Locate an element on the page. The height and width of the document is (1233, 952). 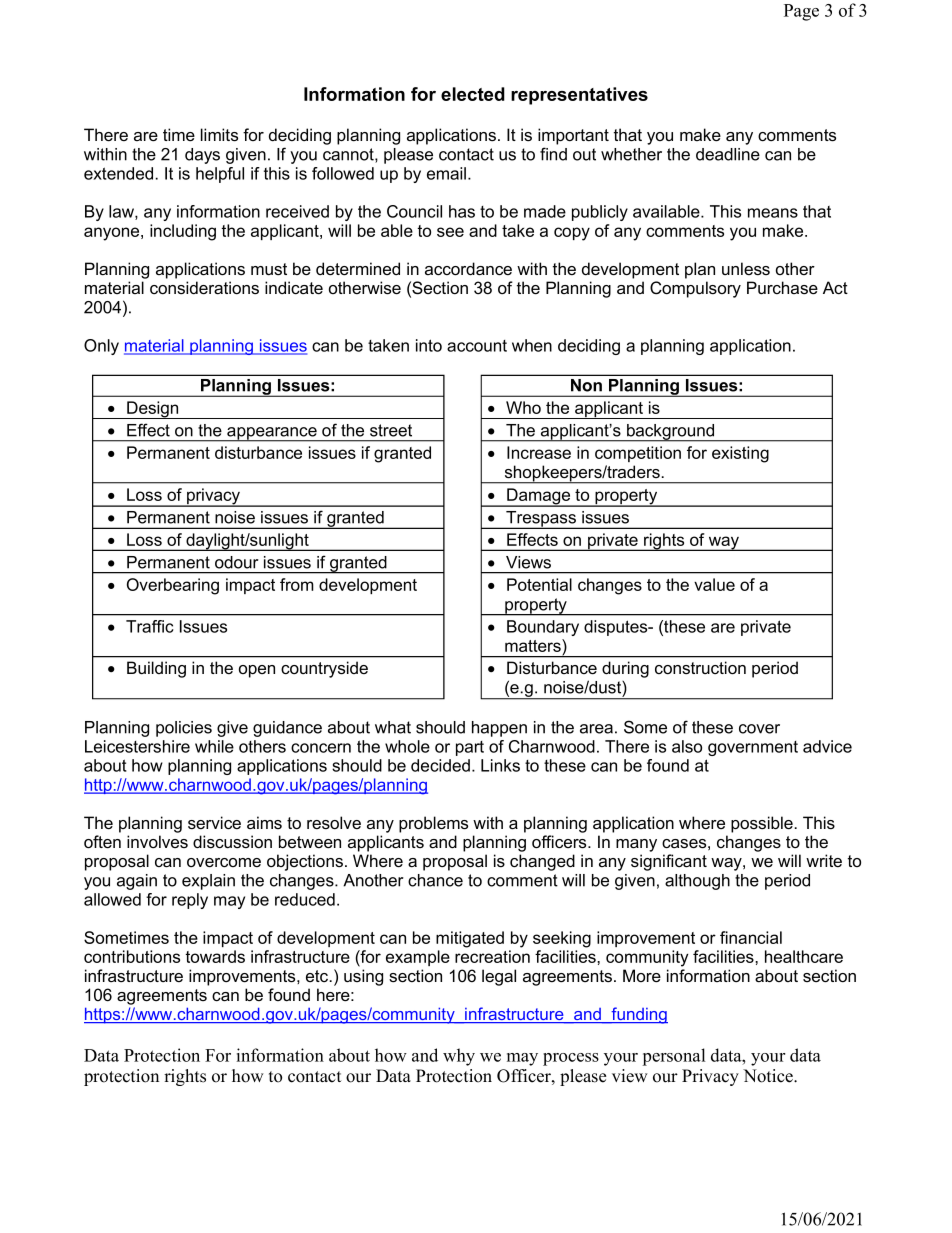
Overbearing is located at coordinates (173, 586).
